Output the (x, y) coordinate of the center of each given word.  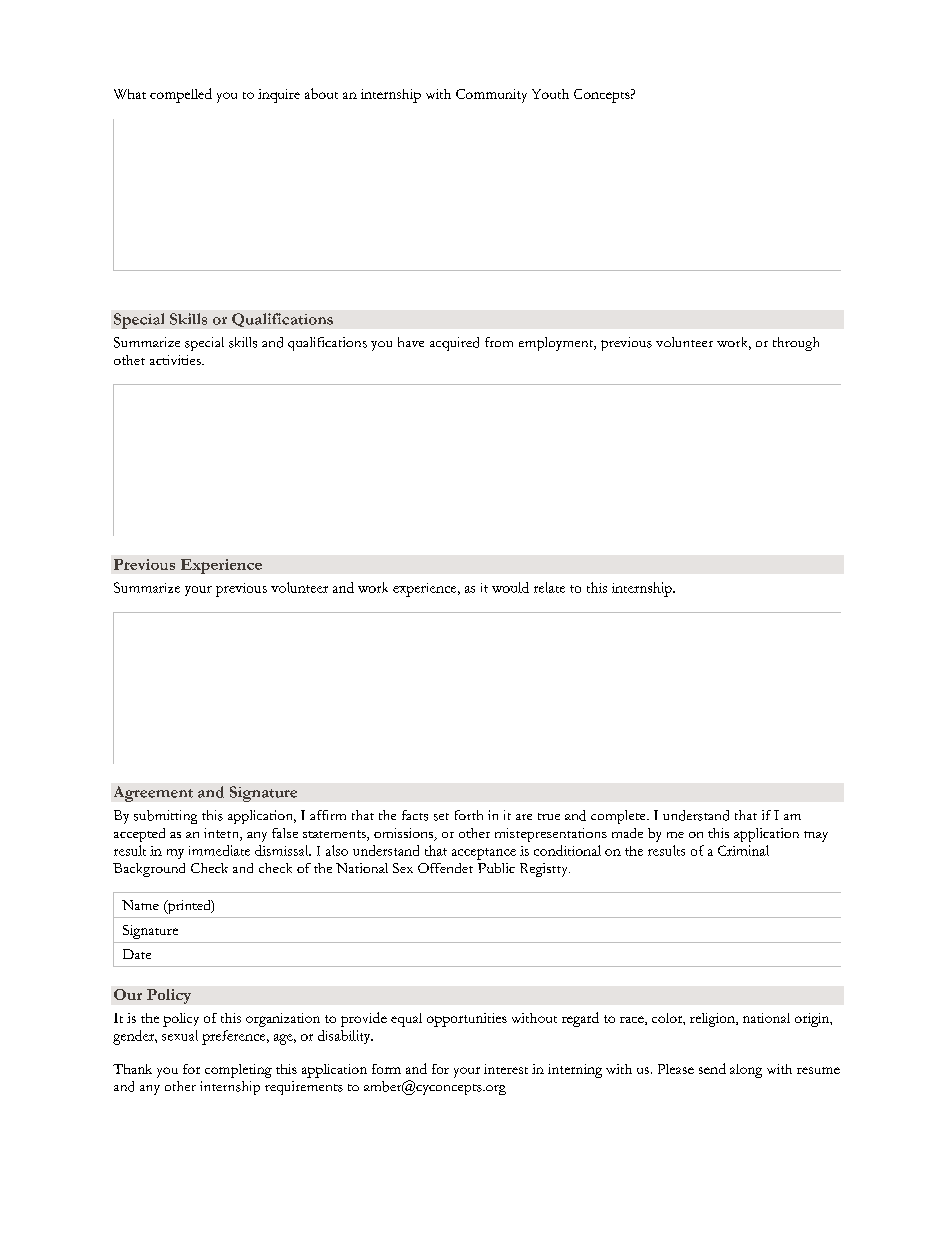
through (796, 344)
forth (469, 815)
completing (238, 1071)
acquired (454, 344)
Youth (550, 94)
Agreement (153, 794)
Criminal (743, 850)
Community (491, 96)
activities (176, 360)
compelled (181, 95)
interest (506, 1069)
